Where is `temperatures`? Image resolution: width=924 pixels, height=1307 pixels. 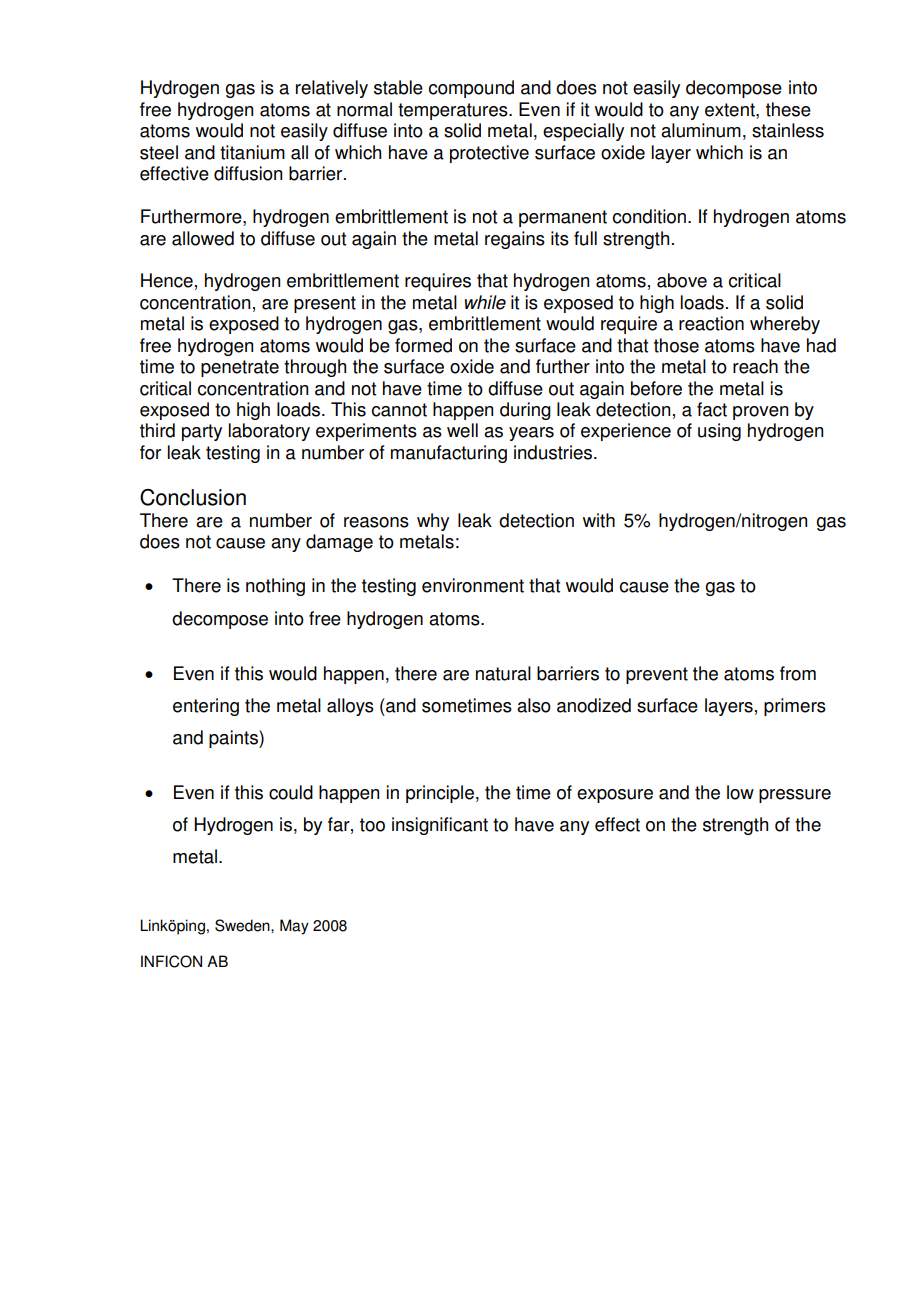
temperatures is located at coordinates (454, 111).
